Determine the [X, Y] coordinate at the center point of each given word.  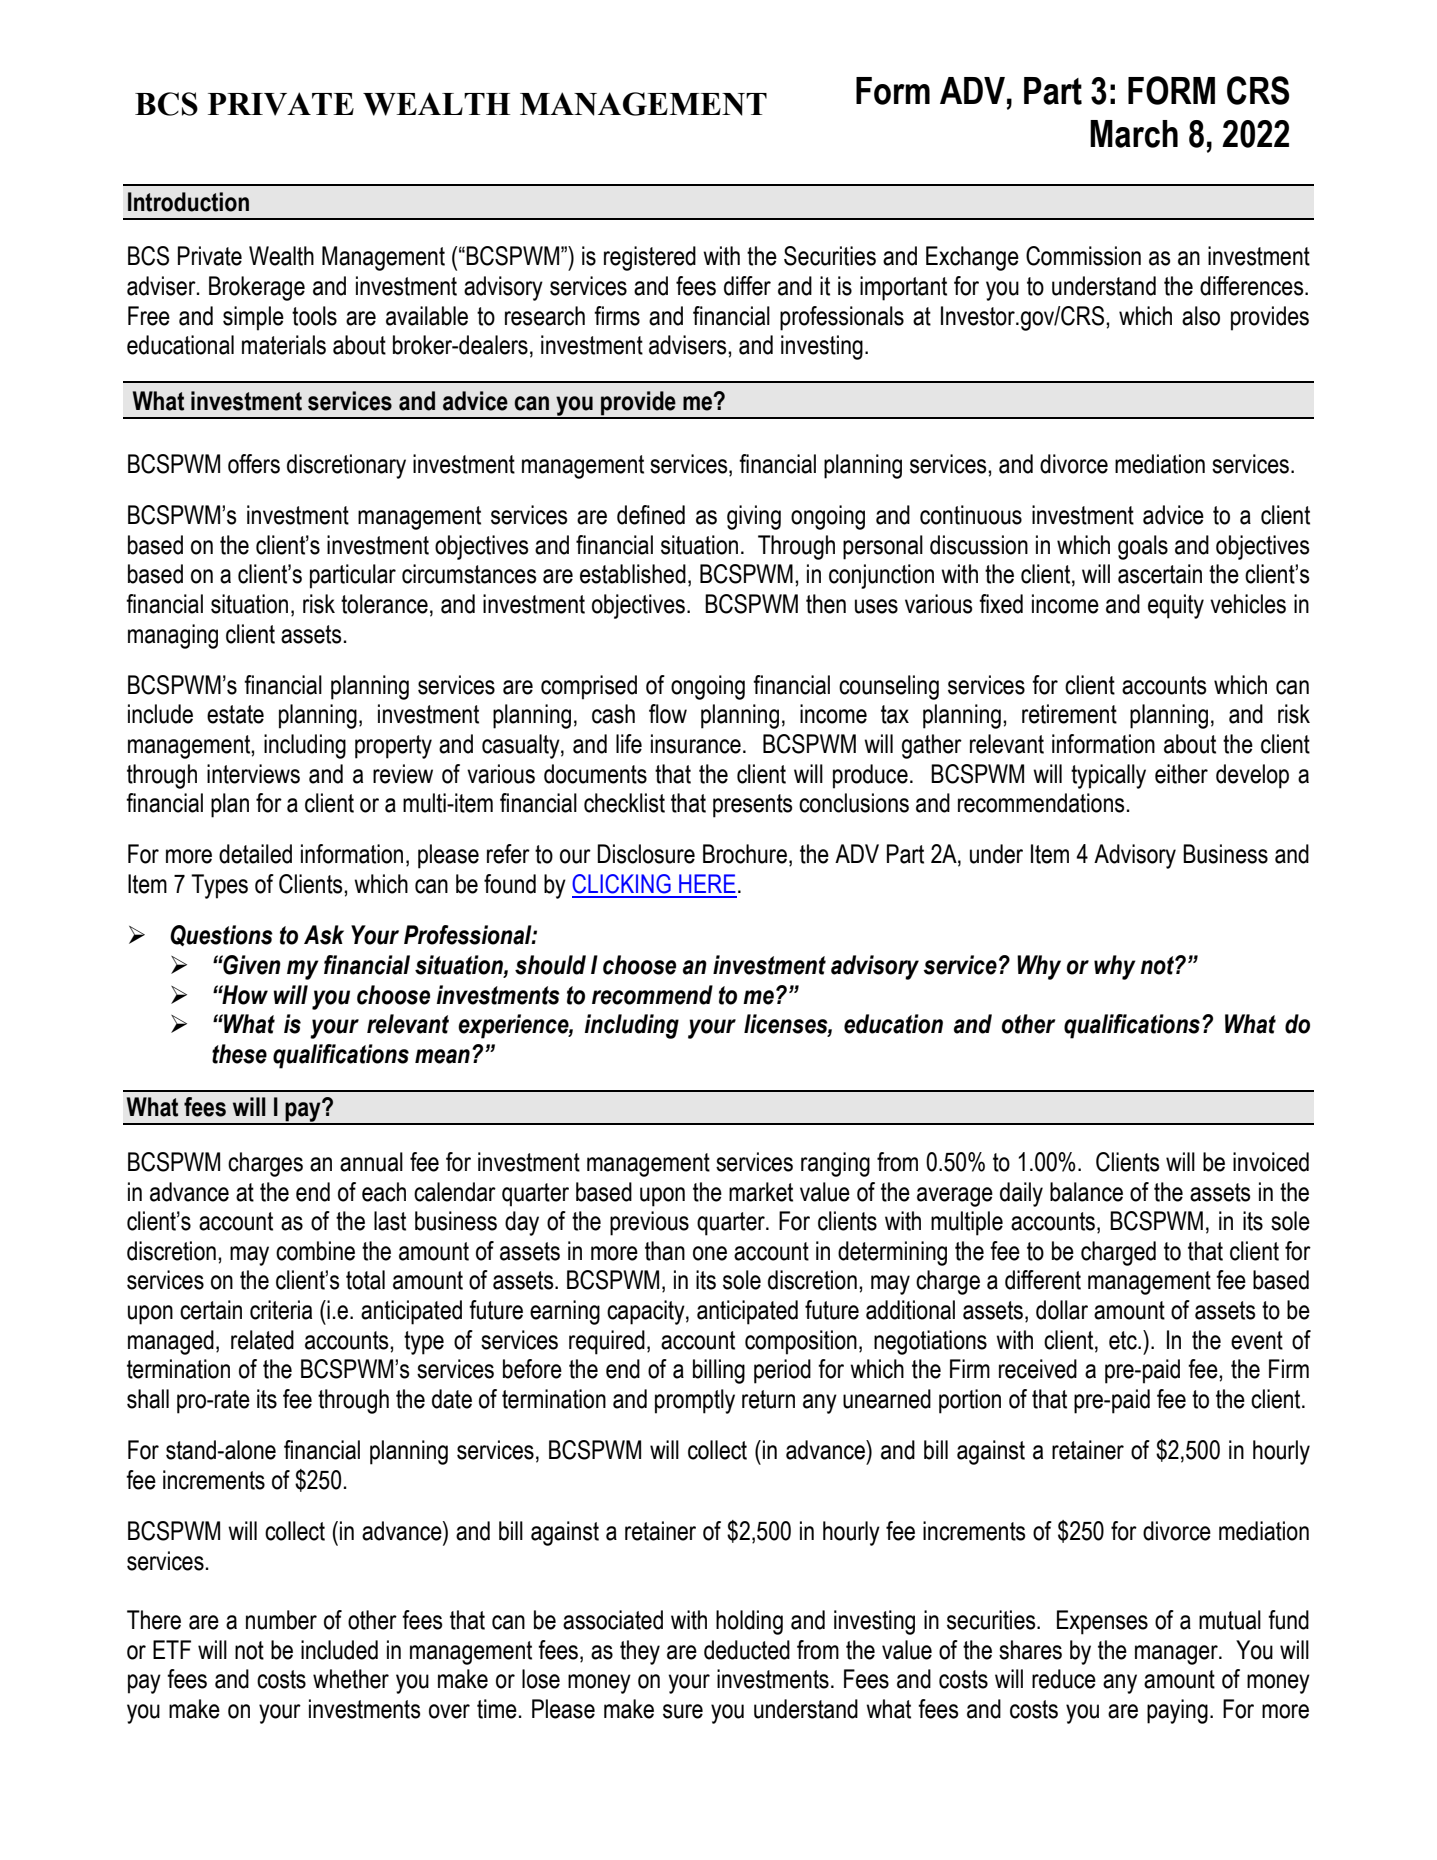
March [1134, 134]
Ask [324, 935]
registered [650, 258]
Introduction [188, 202]
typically [1108, 776]
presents [752, 806]
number [281, 1620]
